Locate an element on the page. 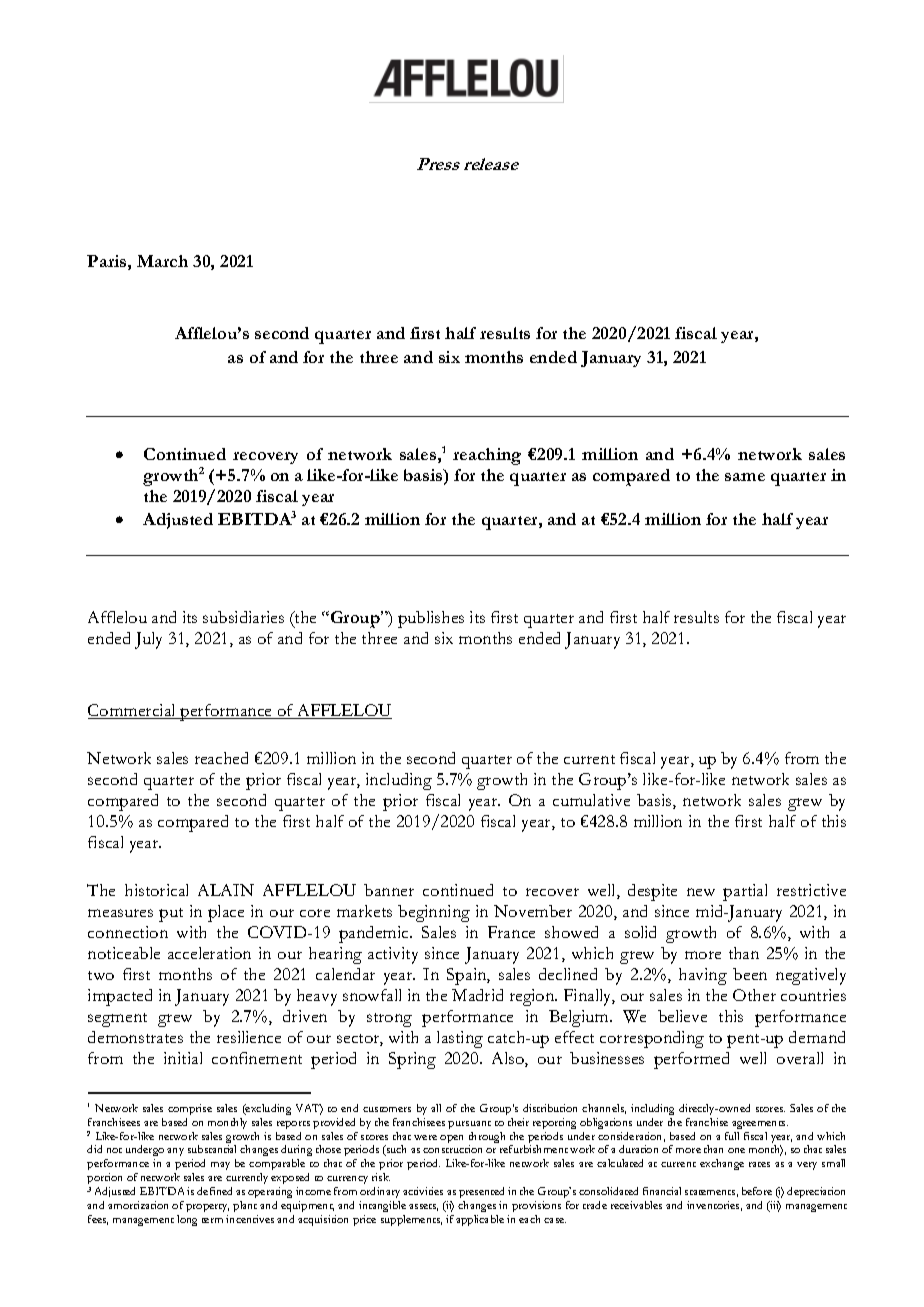 This document has height=1307, width=924. defined is located at coordinates (214, 1191).
